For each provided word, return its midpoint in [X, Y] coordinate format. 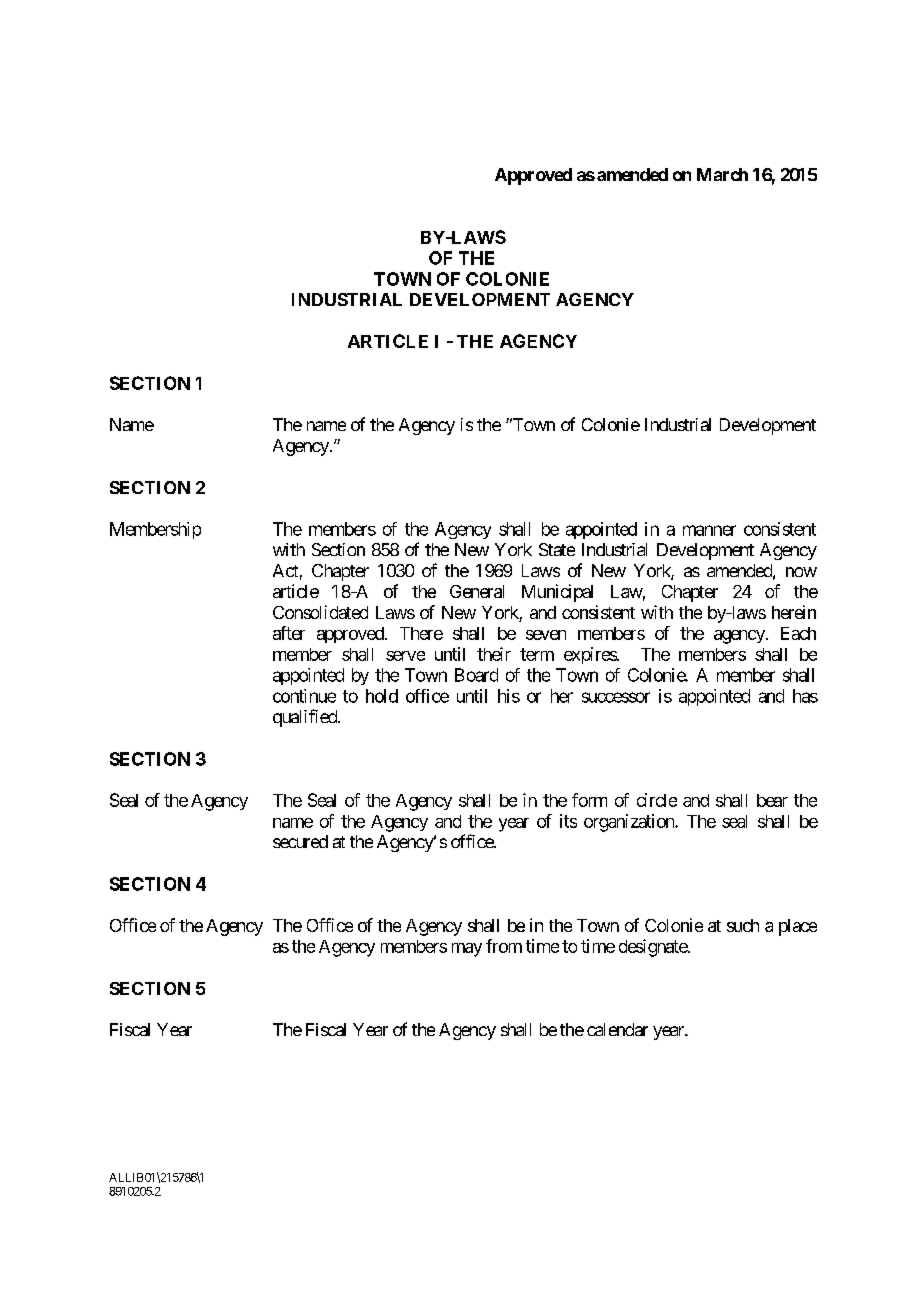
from [504, 946]
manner [709, 530]
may [467, 950]
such [743, 925]
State [557, 549]
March [722, 174]
